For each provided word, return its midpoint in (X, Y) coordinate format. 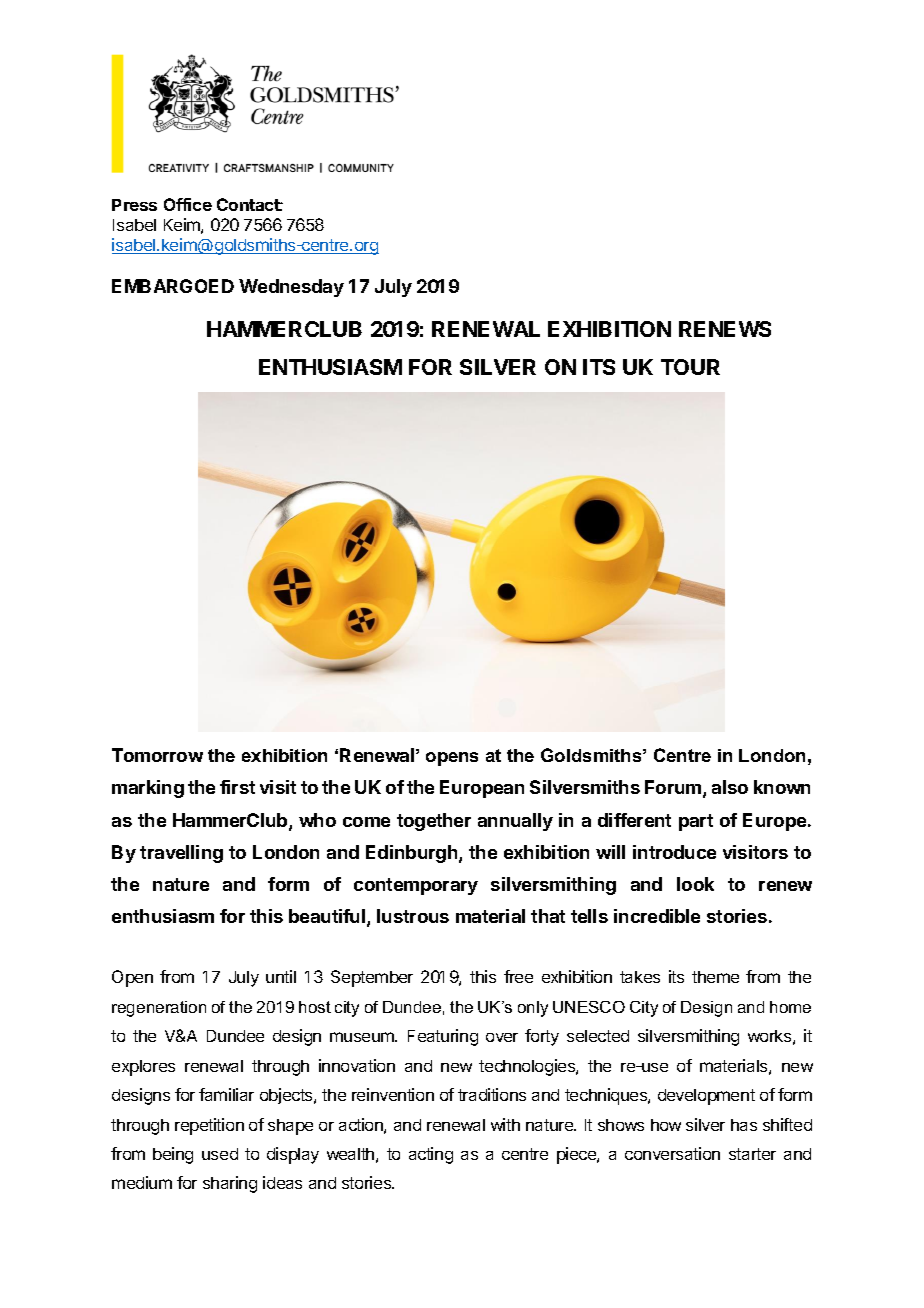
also (730, 787)
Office (188, 204)
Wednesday (291, 288)
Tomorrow (157, 755)
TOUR (690, 367)
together (434, 822)
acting (431, 1155)
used (220, 1154)
